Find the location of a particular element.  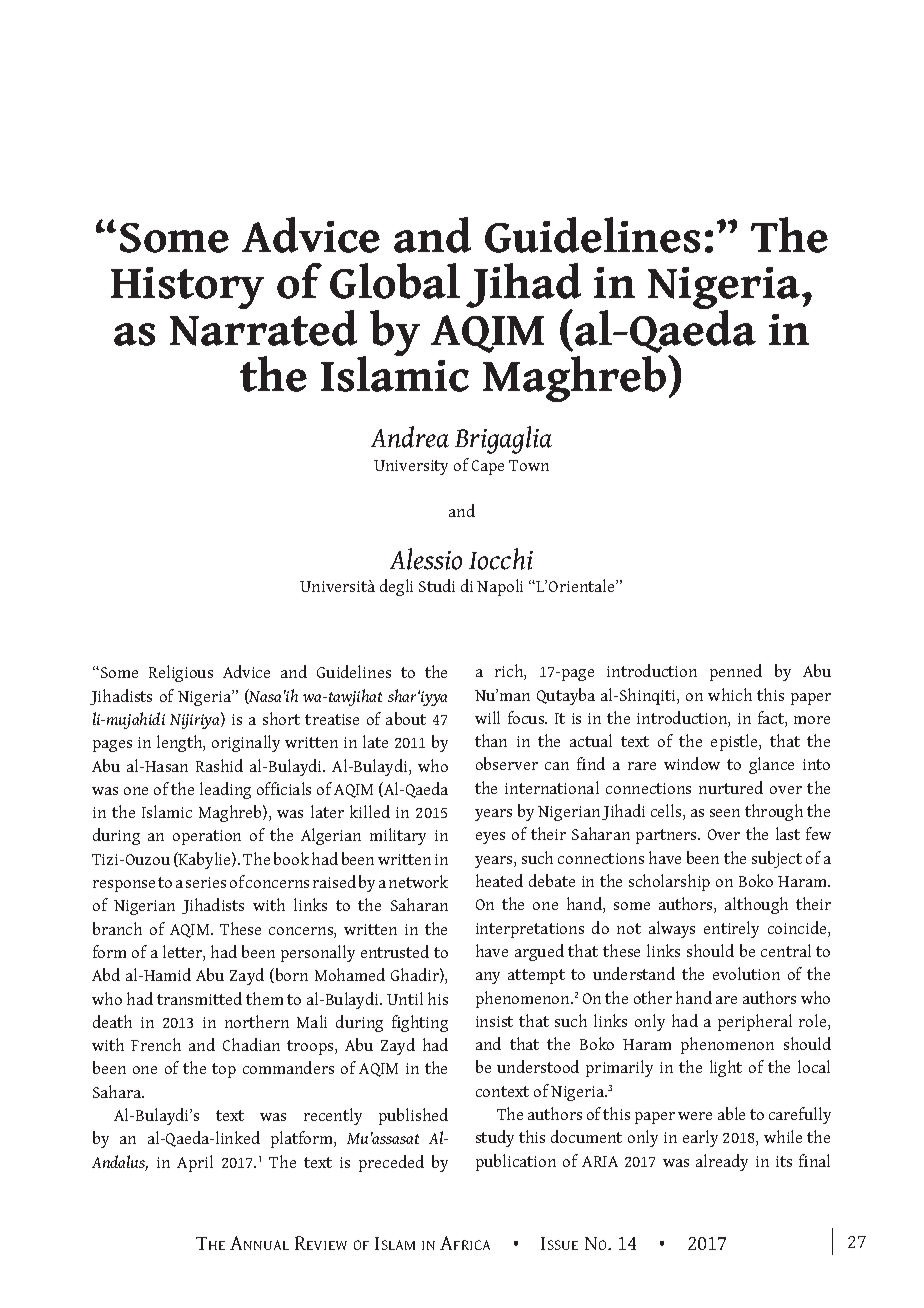

Global is located at coordinates (395, 281).
